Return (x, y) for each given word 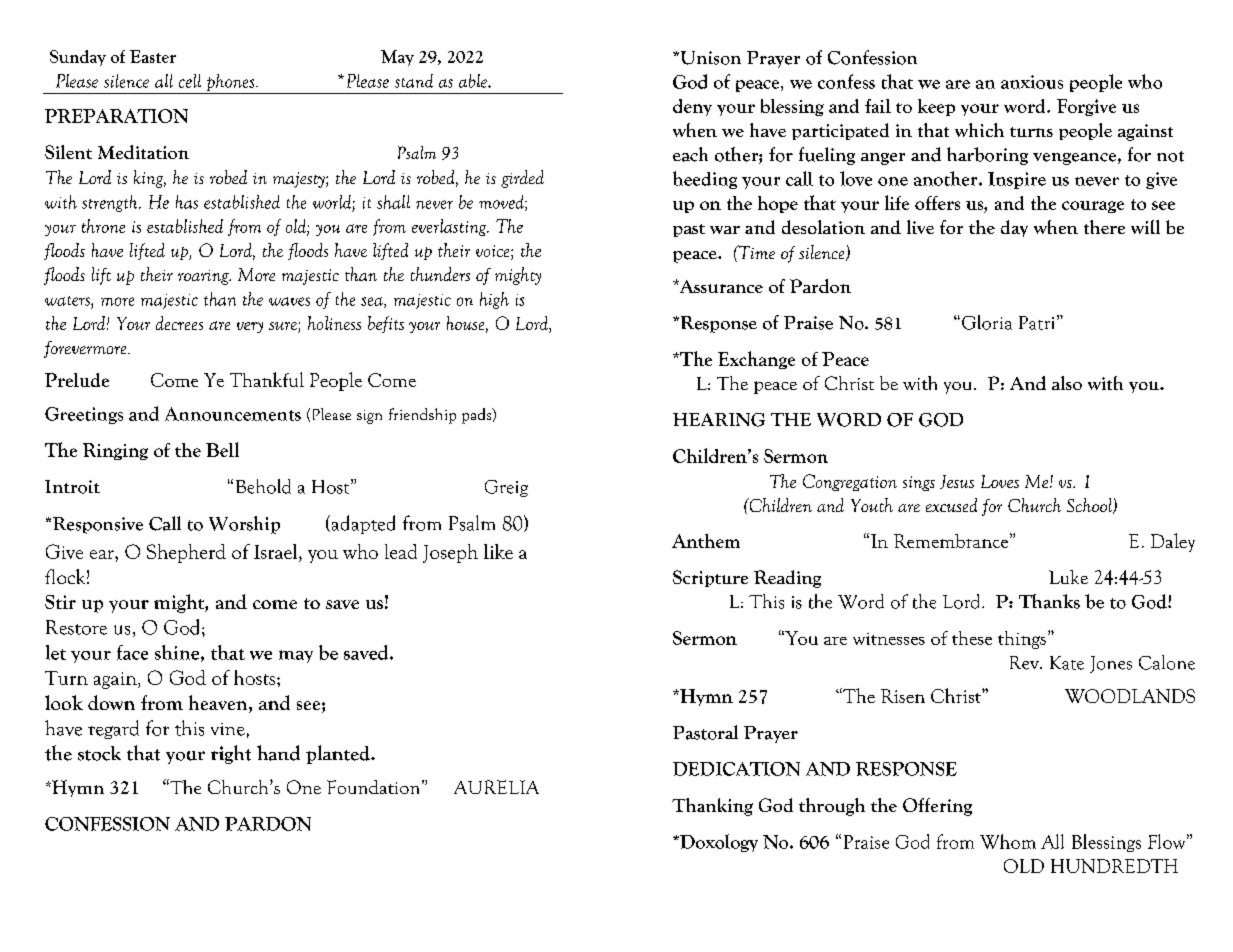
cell (190, 81)
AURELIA (496, 787)
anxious (1032, 82)
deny (692, 107)
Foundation (375, 787)
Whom (1008, 841)
